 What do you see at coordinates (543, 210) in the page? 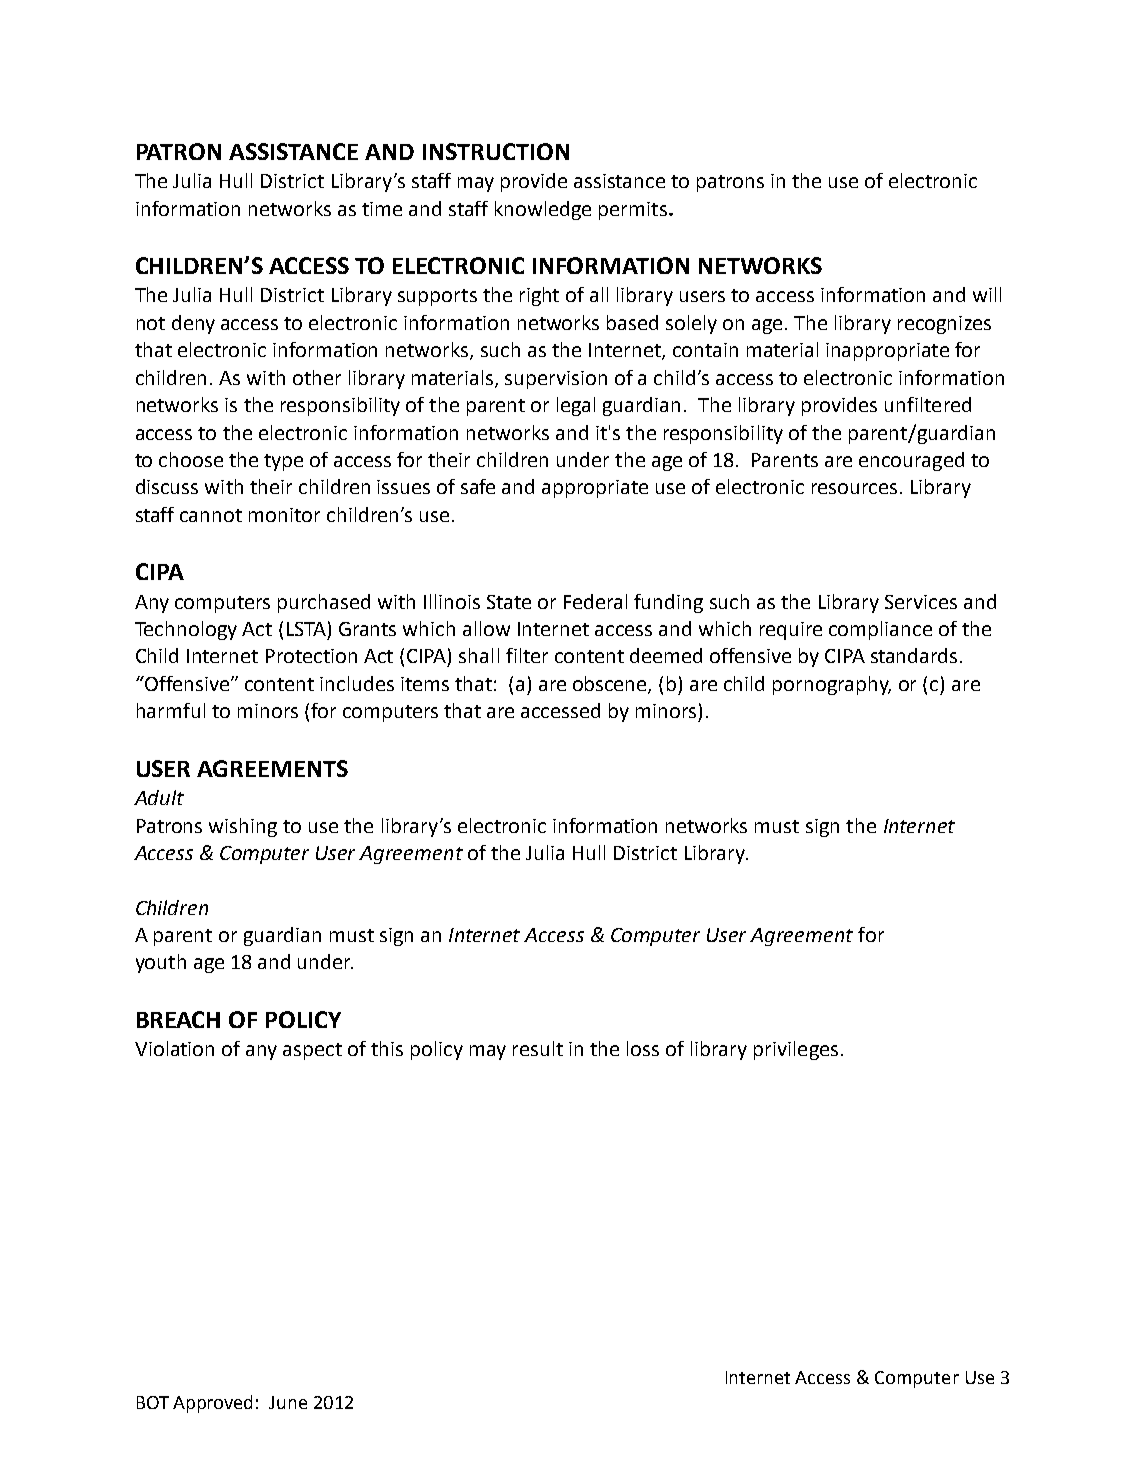
I see `knowledge` at bounding box center [543, 210].
